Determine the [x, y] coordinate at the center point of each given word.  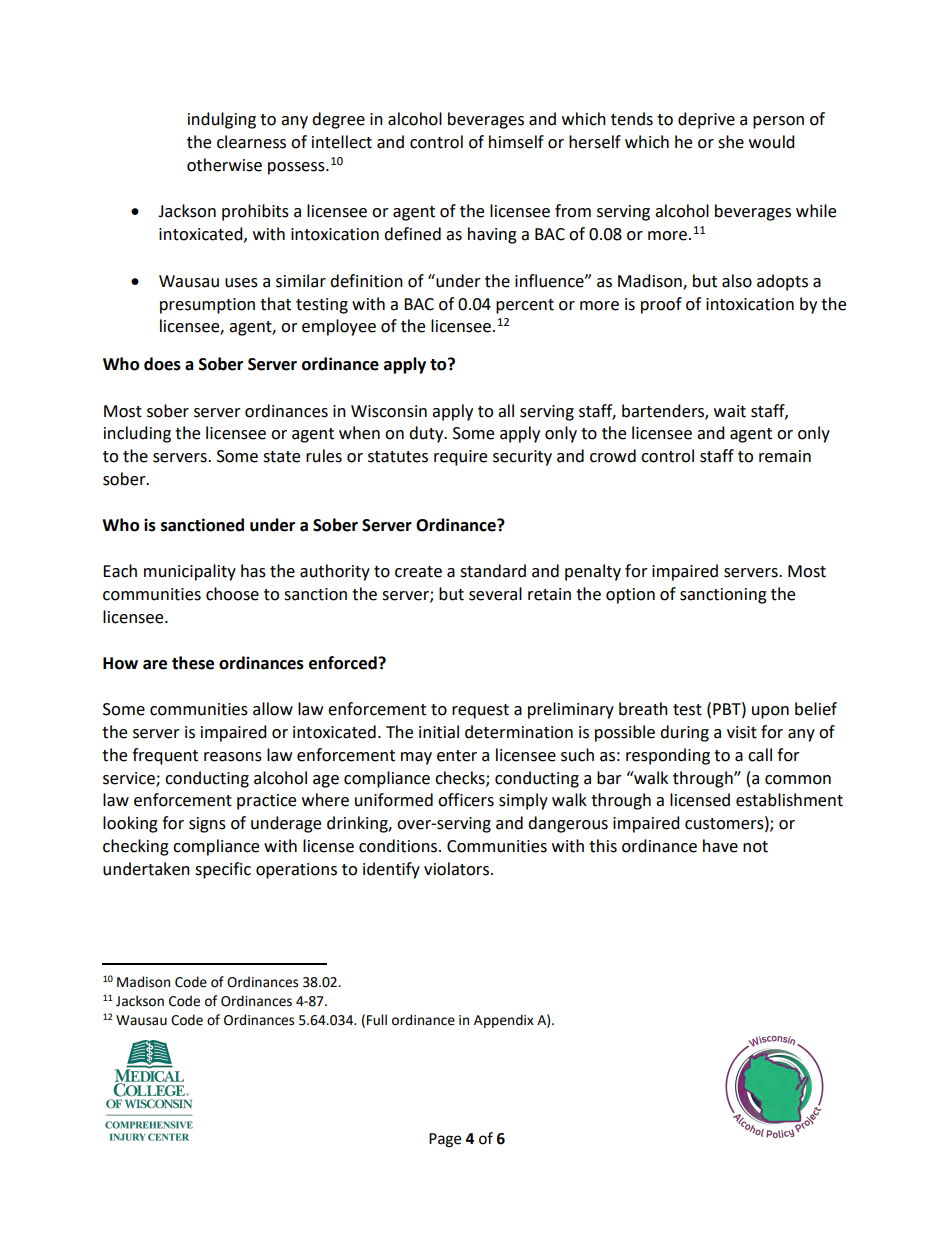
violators [458, 869]
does [162, 364]
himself [516, 142]
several [495, 594]
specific [223, 870]
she [731, 142]
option [630, 596]
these [193, 663]
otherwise [224, 165]
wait [730, 411]
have [720, 846]
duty [427, 434]
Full [377, 1020]
